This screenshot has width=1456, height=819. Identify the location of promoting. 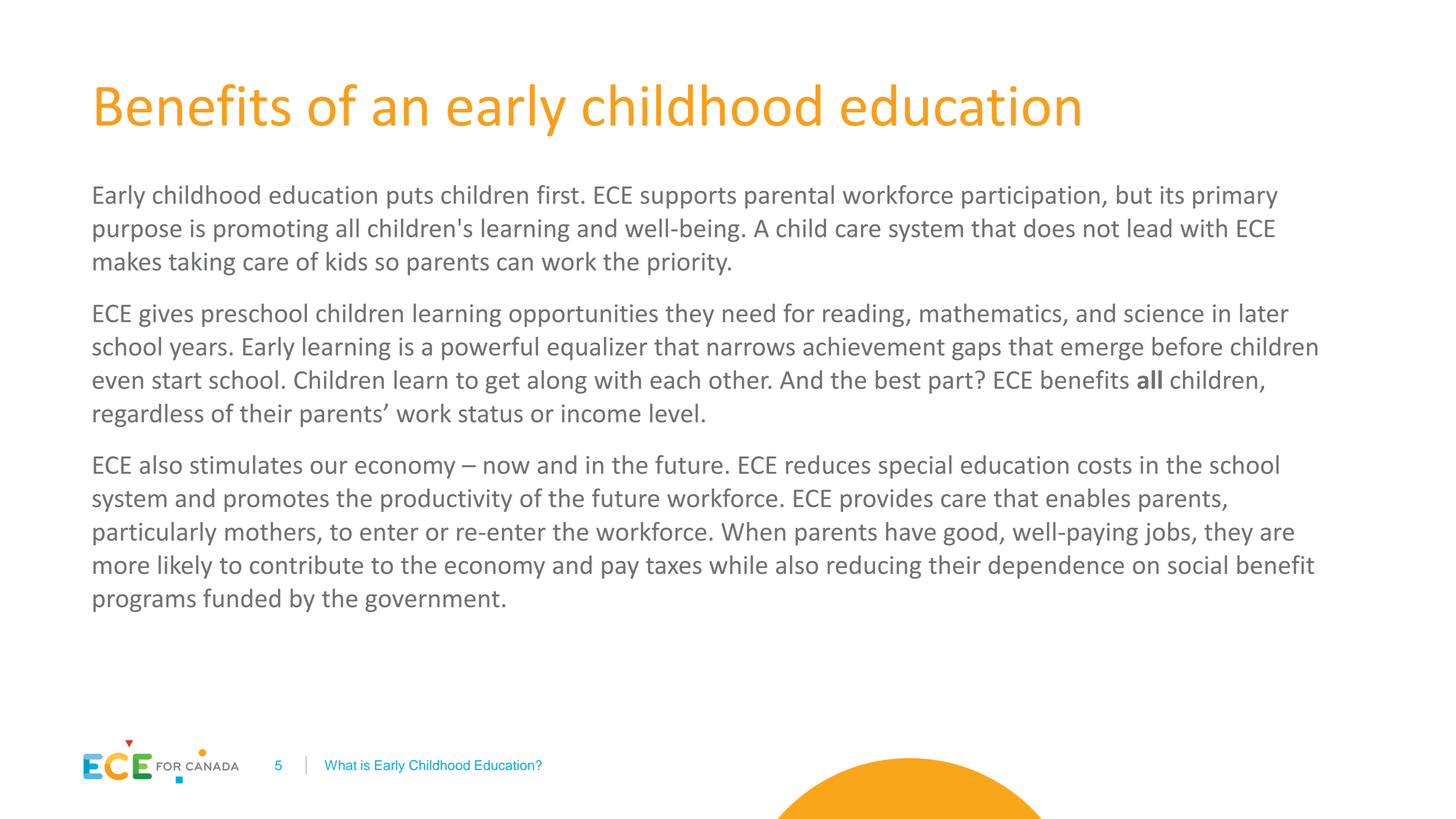
(271, 230).
